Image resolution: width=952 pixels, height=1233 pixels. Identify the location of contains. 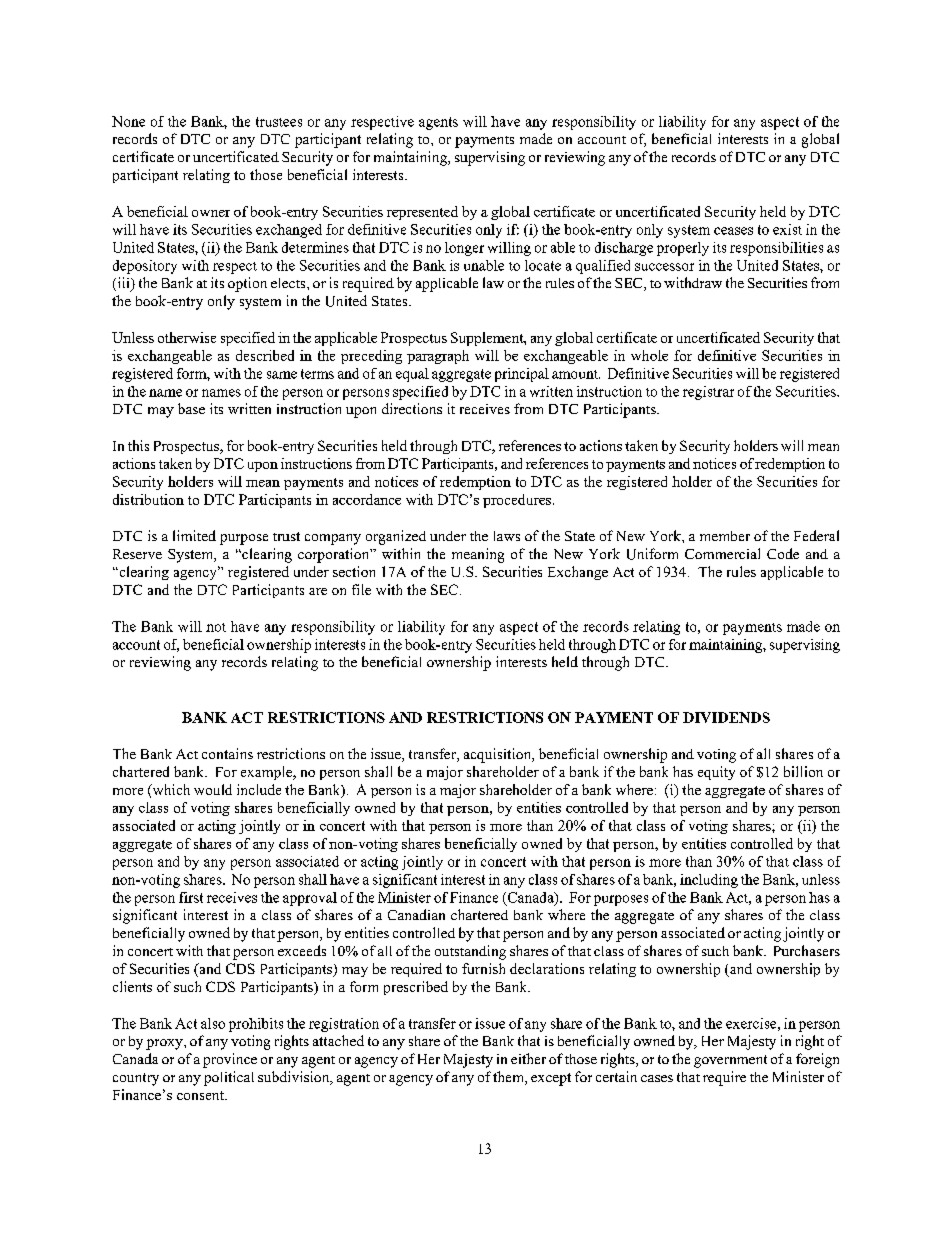
(227, 753).
